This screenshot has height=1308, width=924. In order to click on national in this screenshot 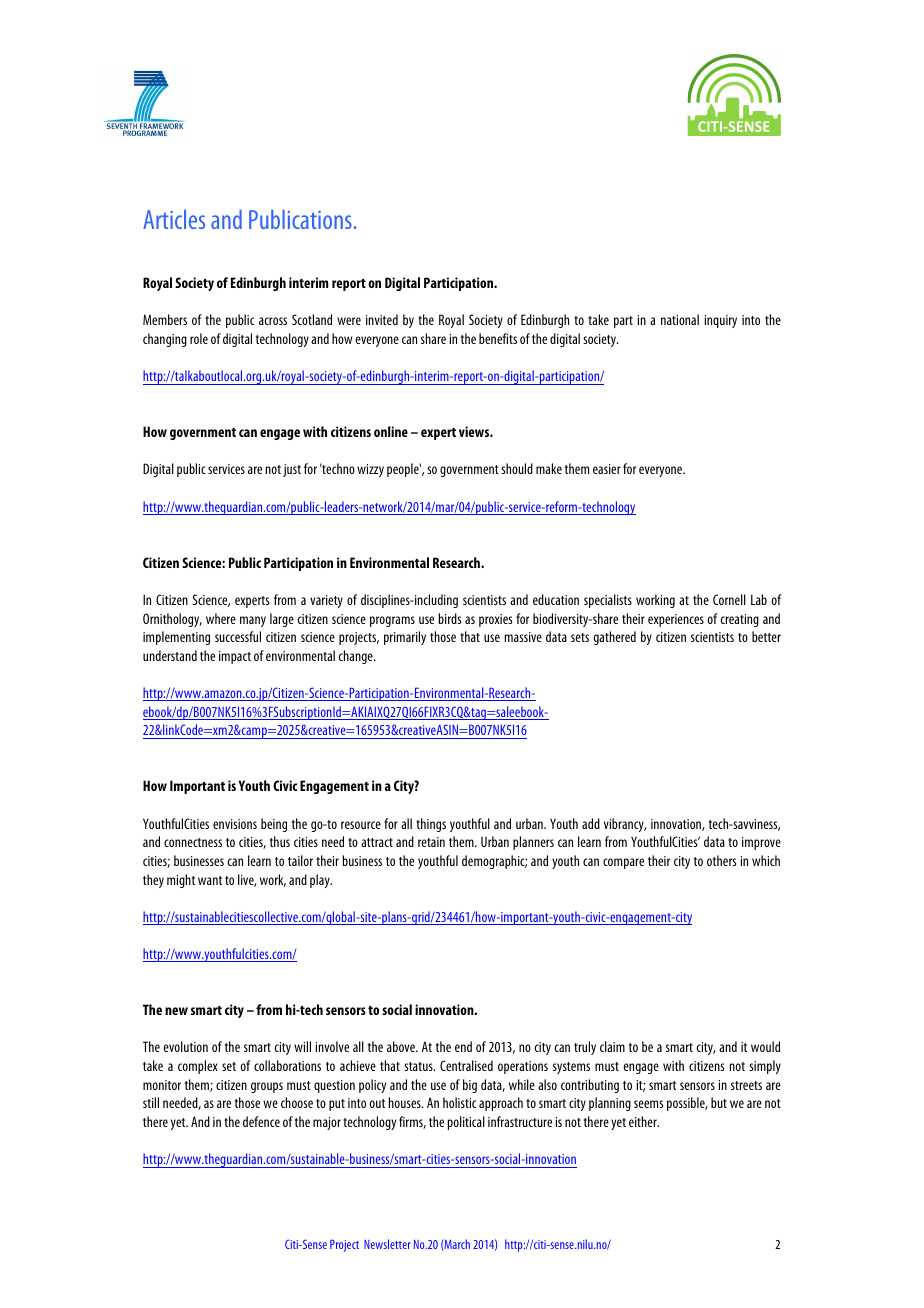, I will do `click(680, 319)`.
